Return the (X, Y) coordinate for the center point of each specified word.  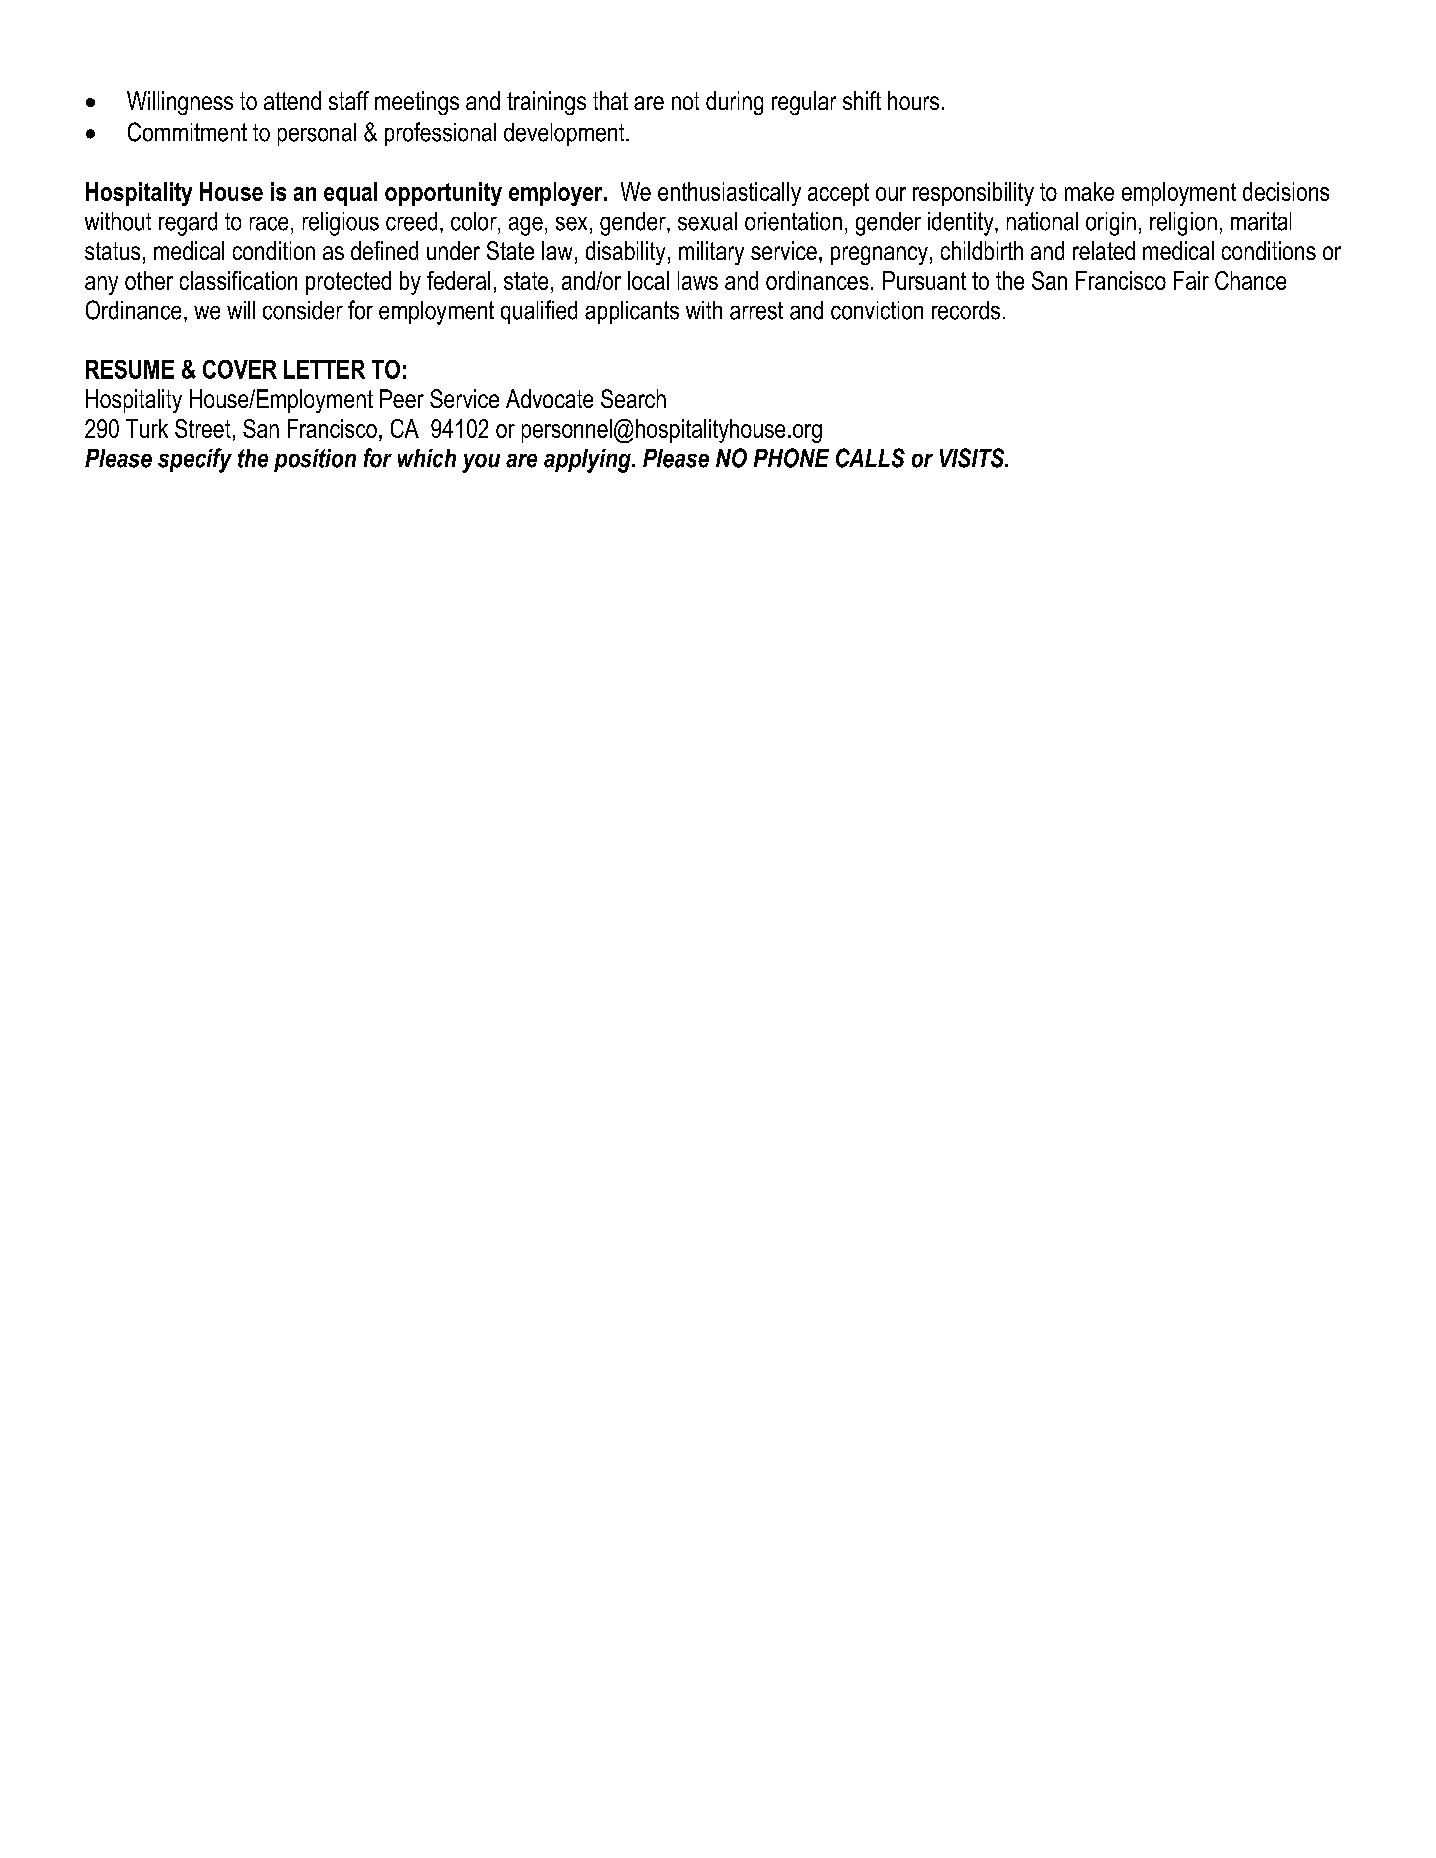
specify (195, 460)
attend (292, 100)
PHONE (791, 458)
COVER (240, 369)
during (734, 103)
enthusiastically (729, 194)
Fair (1191, 280)
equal (350, 194)
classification (238, 280)
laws (698, 280)
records (966, 310)
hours (913, 100)
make (1089, 191)
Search (633, 398)
